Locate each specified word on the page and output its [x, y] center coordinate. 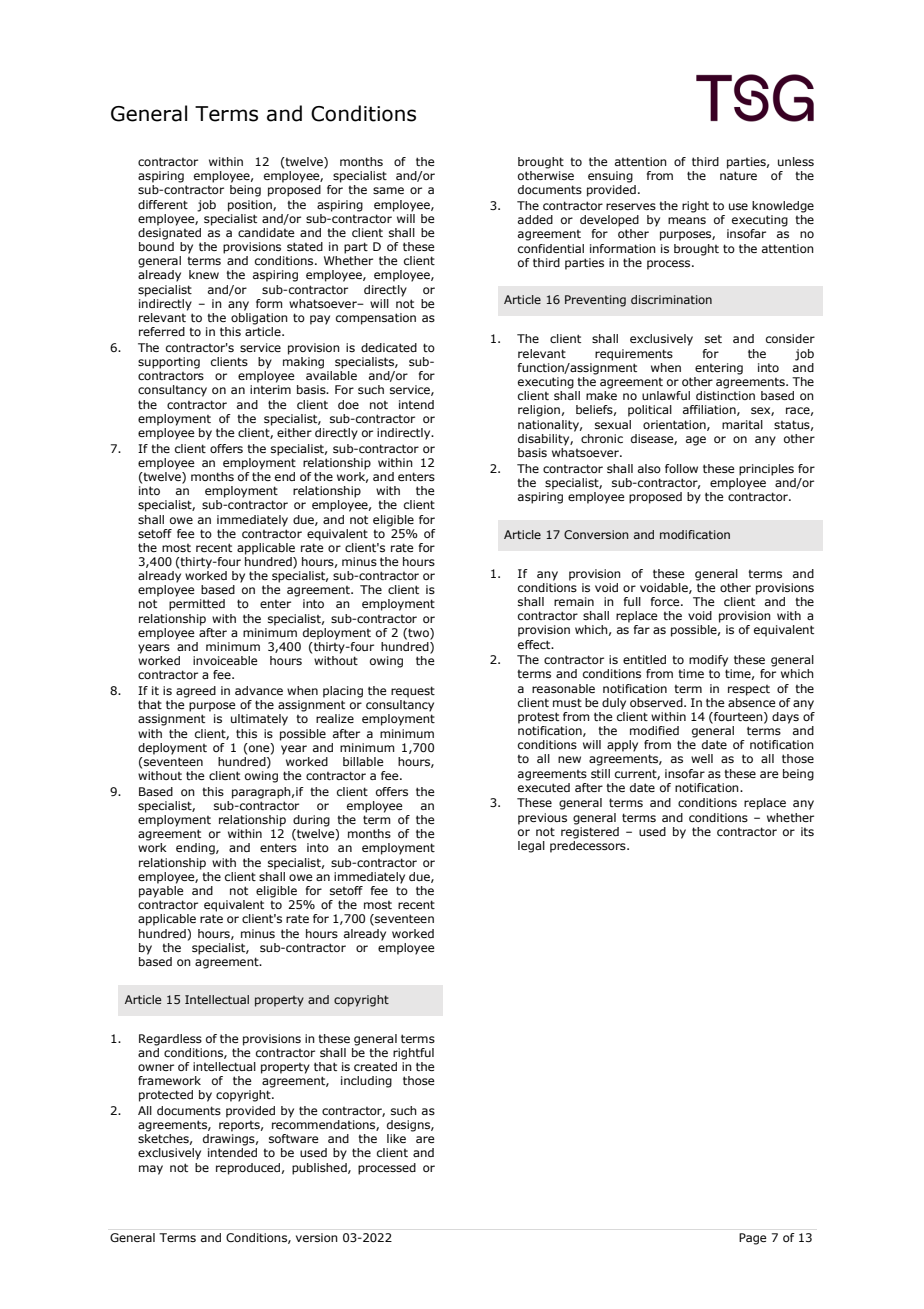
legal [531, 847]
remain [574, 601]
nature [738, 175]
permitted [197, 605]
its [807, 831]
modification [695, 534]
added [535, 219]
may [151, 1170]
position [251, 206]
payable [161, 892]
